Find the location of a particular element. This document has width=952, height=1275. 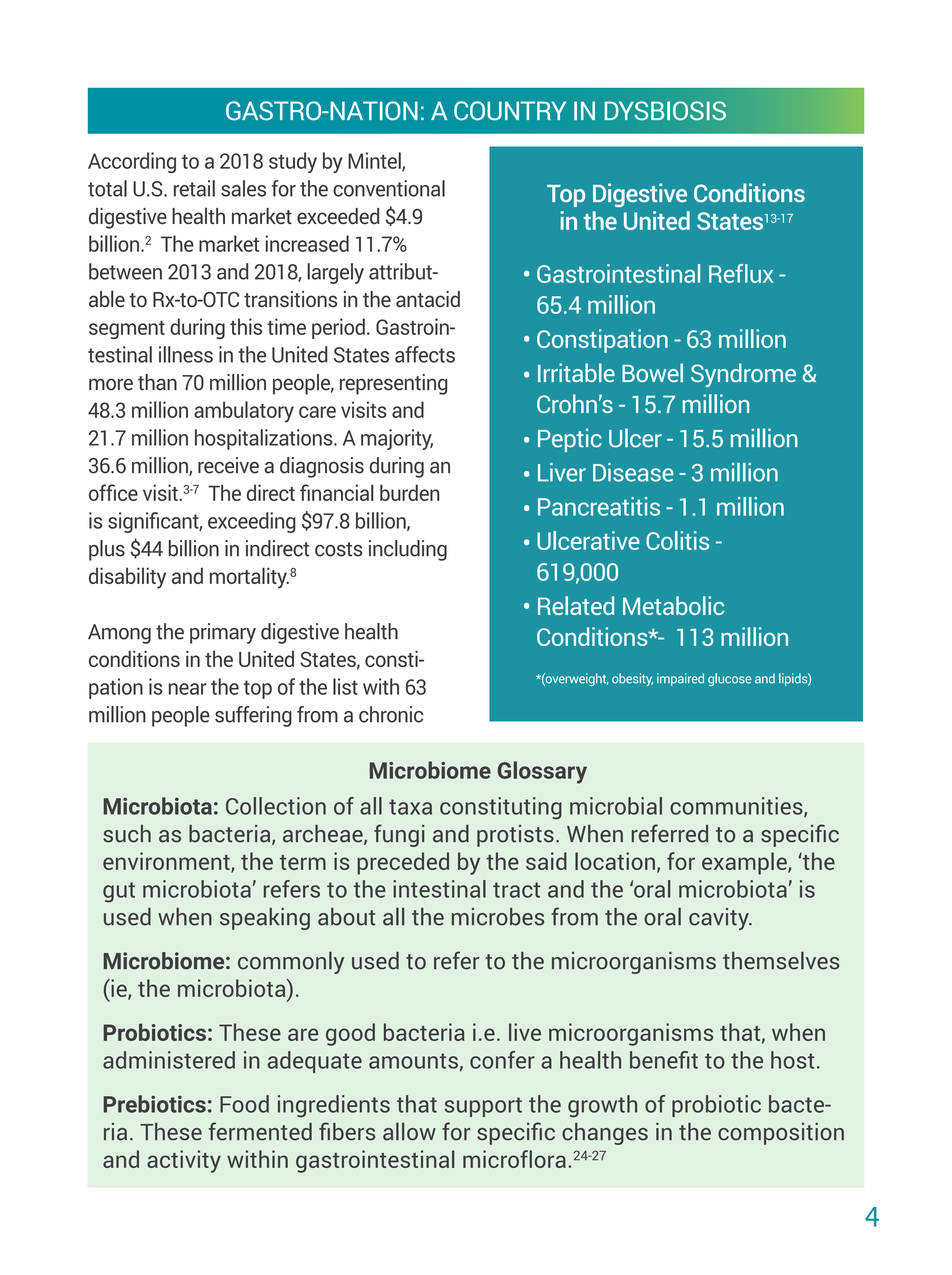

DYSBIOSIS is located at coordinates (665, 111).
